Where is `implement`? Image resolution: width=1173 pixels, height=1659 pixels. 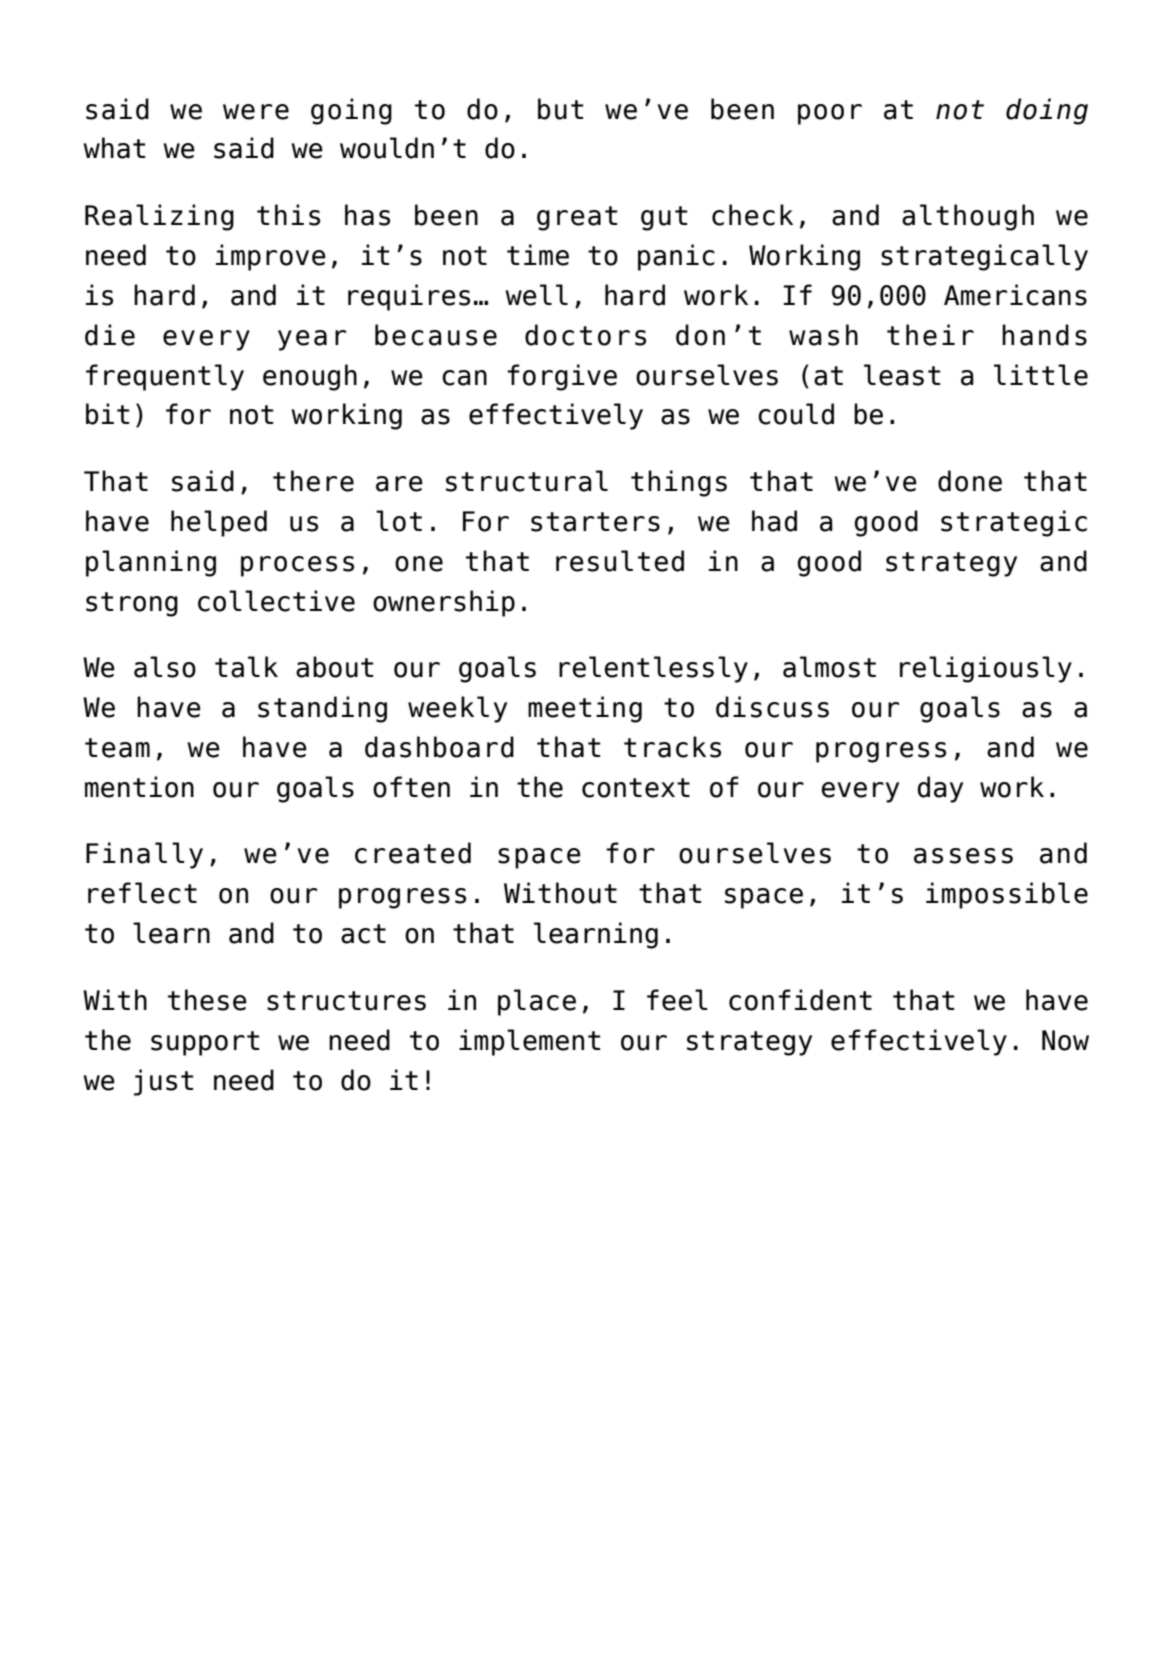
implement is located at coordinates (530, 1042).
